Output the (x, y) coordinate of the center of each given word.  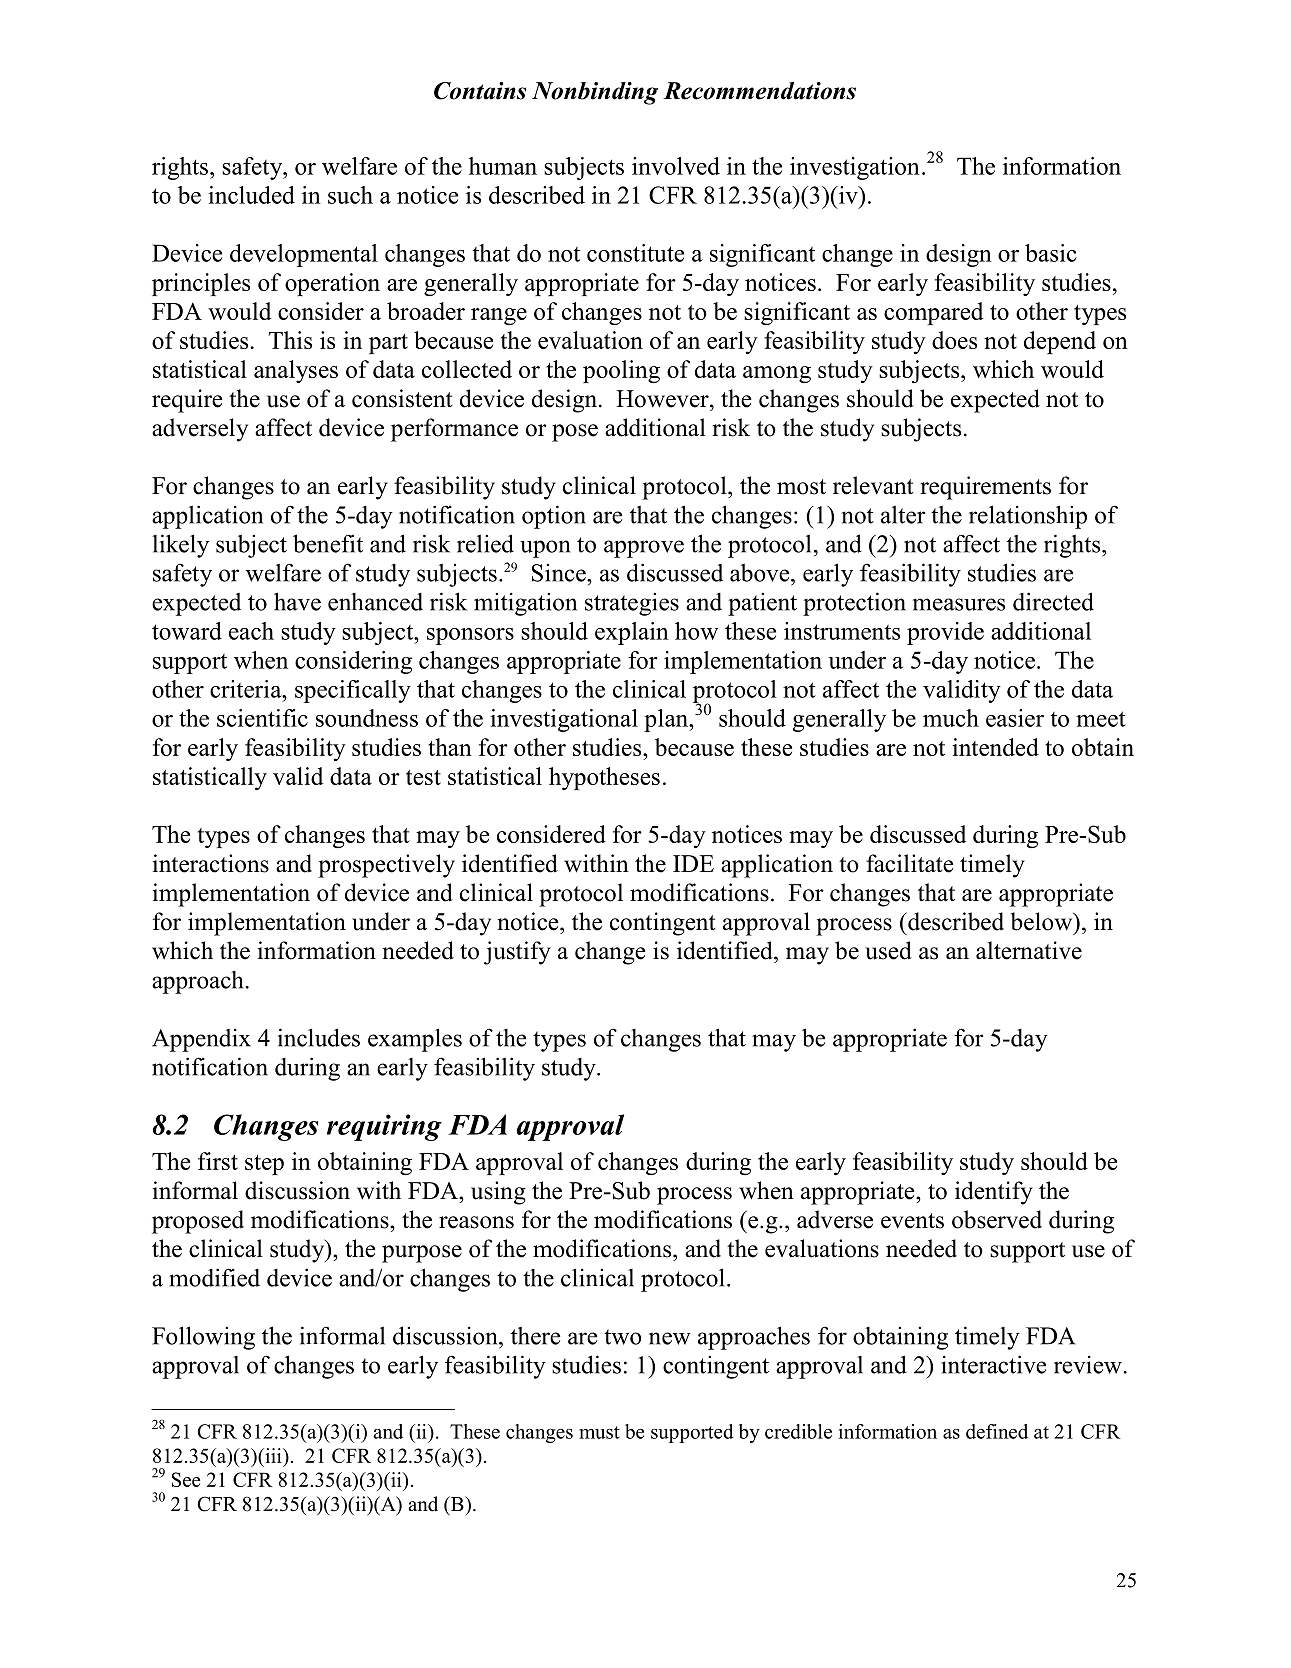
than (450, 747)
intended (995, 747)
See (186, 1479)
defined (997, 1431)
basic (1051, 253)
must (599, 1432)
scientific (262, 718)
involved (676, 166)
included (251, 195)
